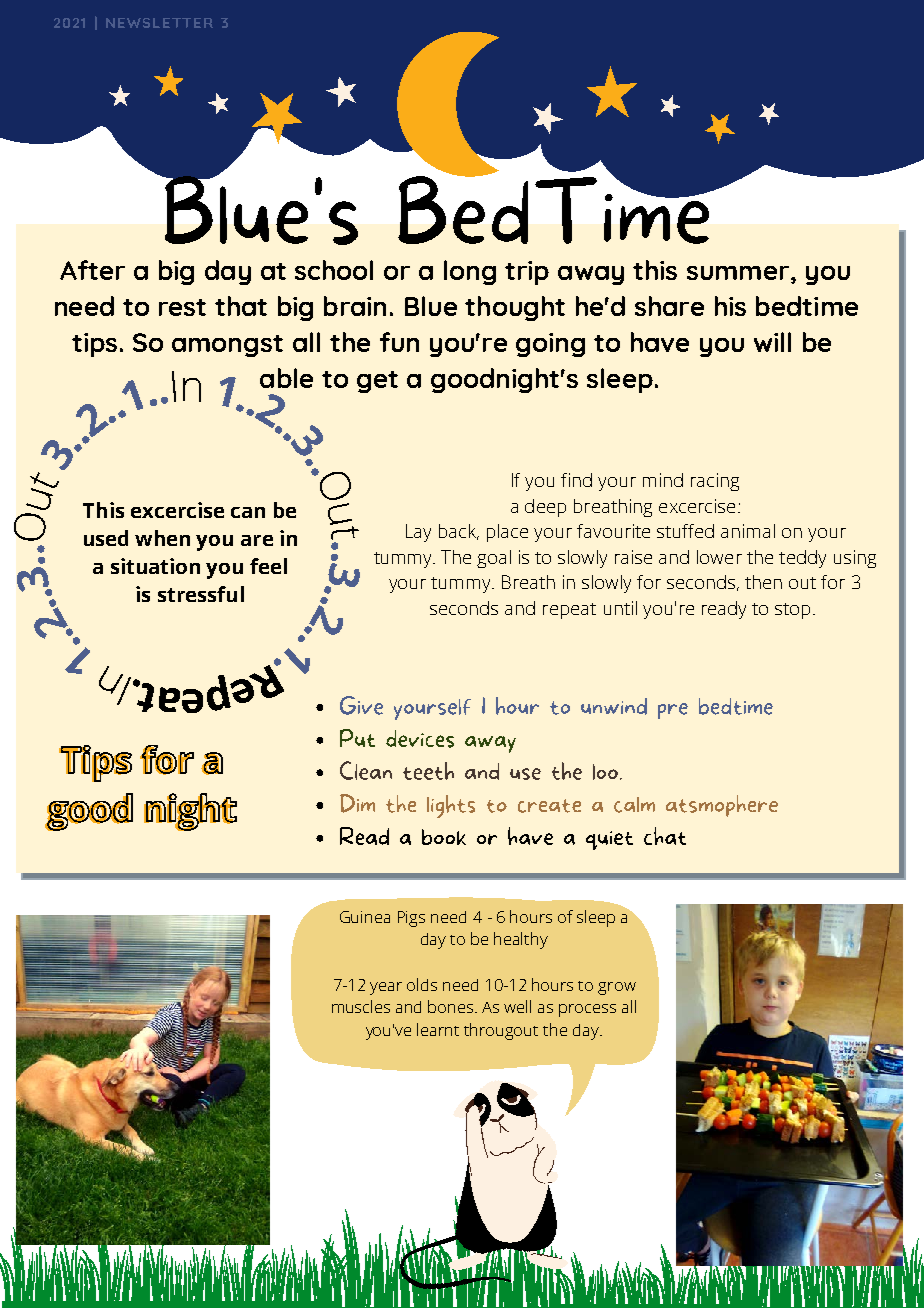  I want to click on long, so click(470, 272).
